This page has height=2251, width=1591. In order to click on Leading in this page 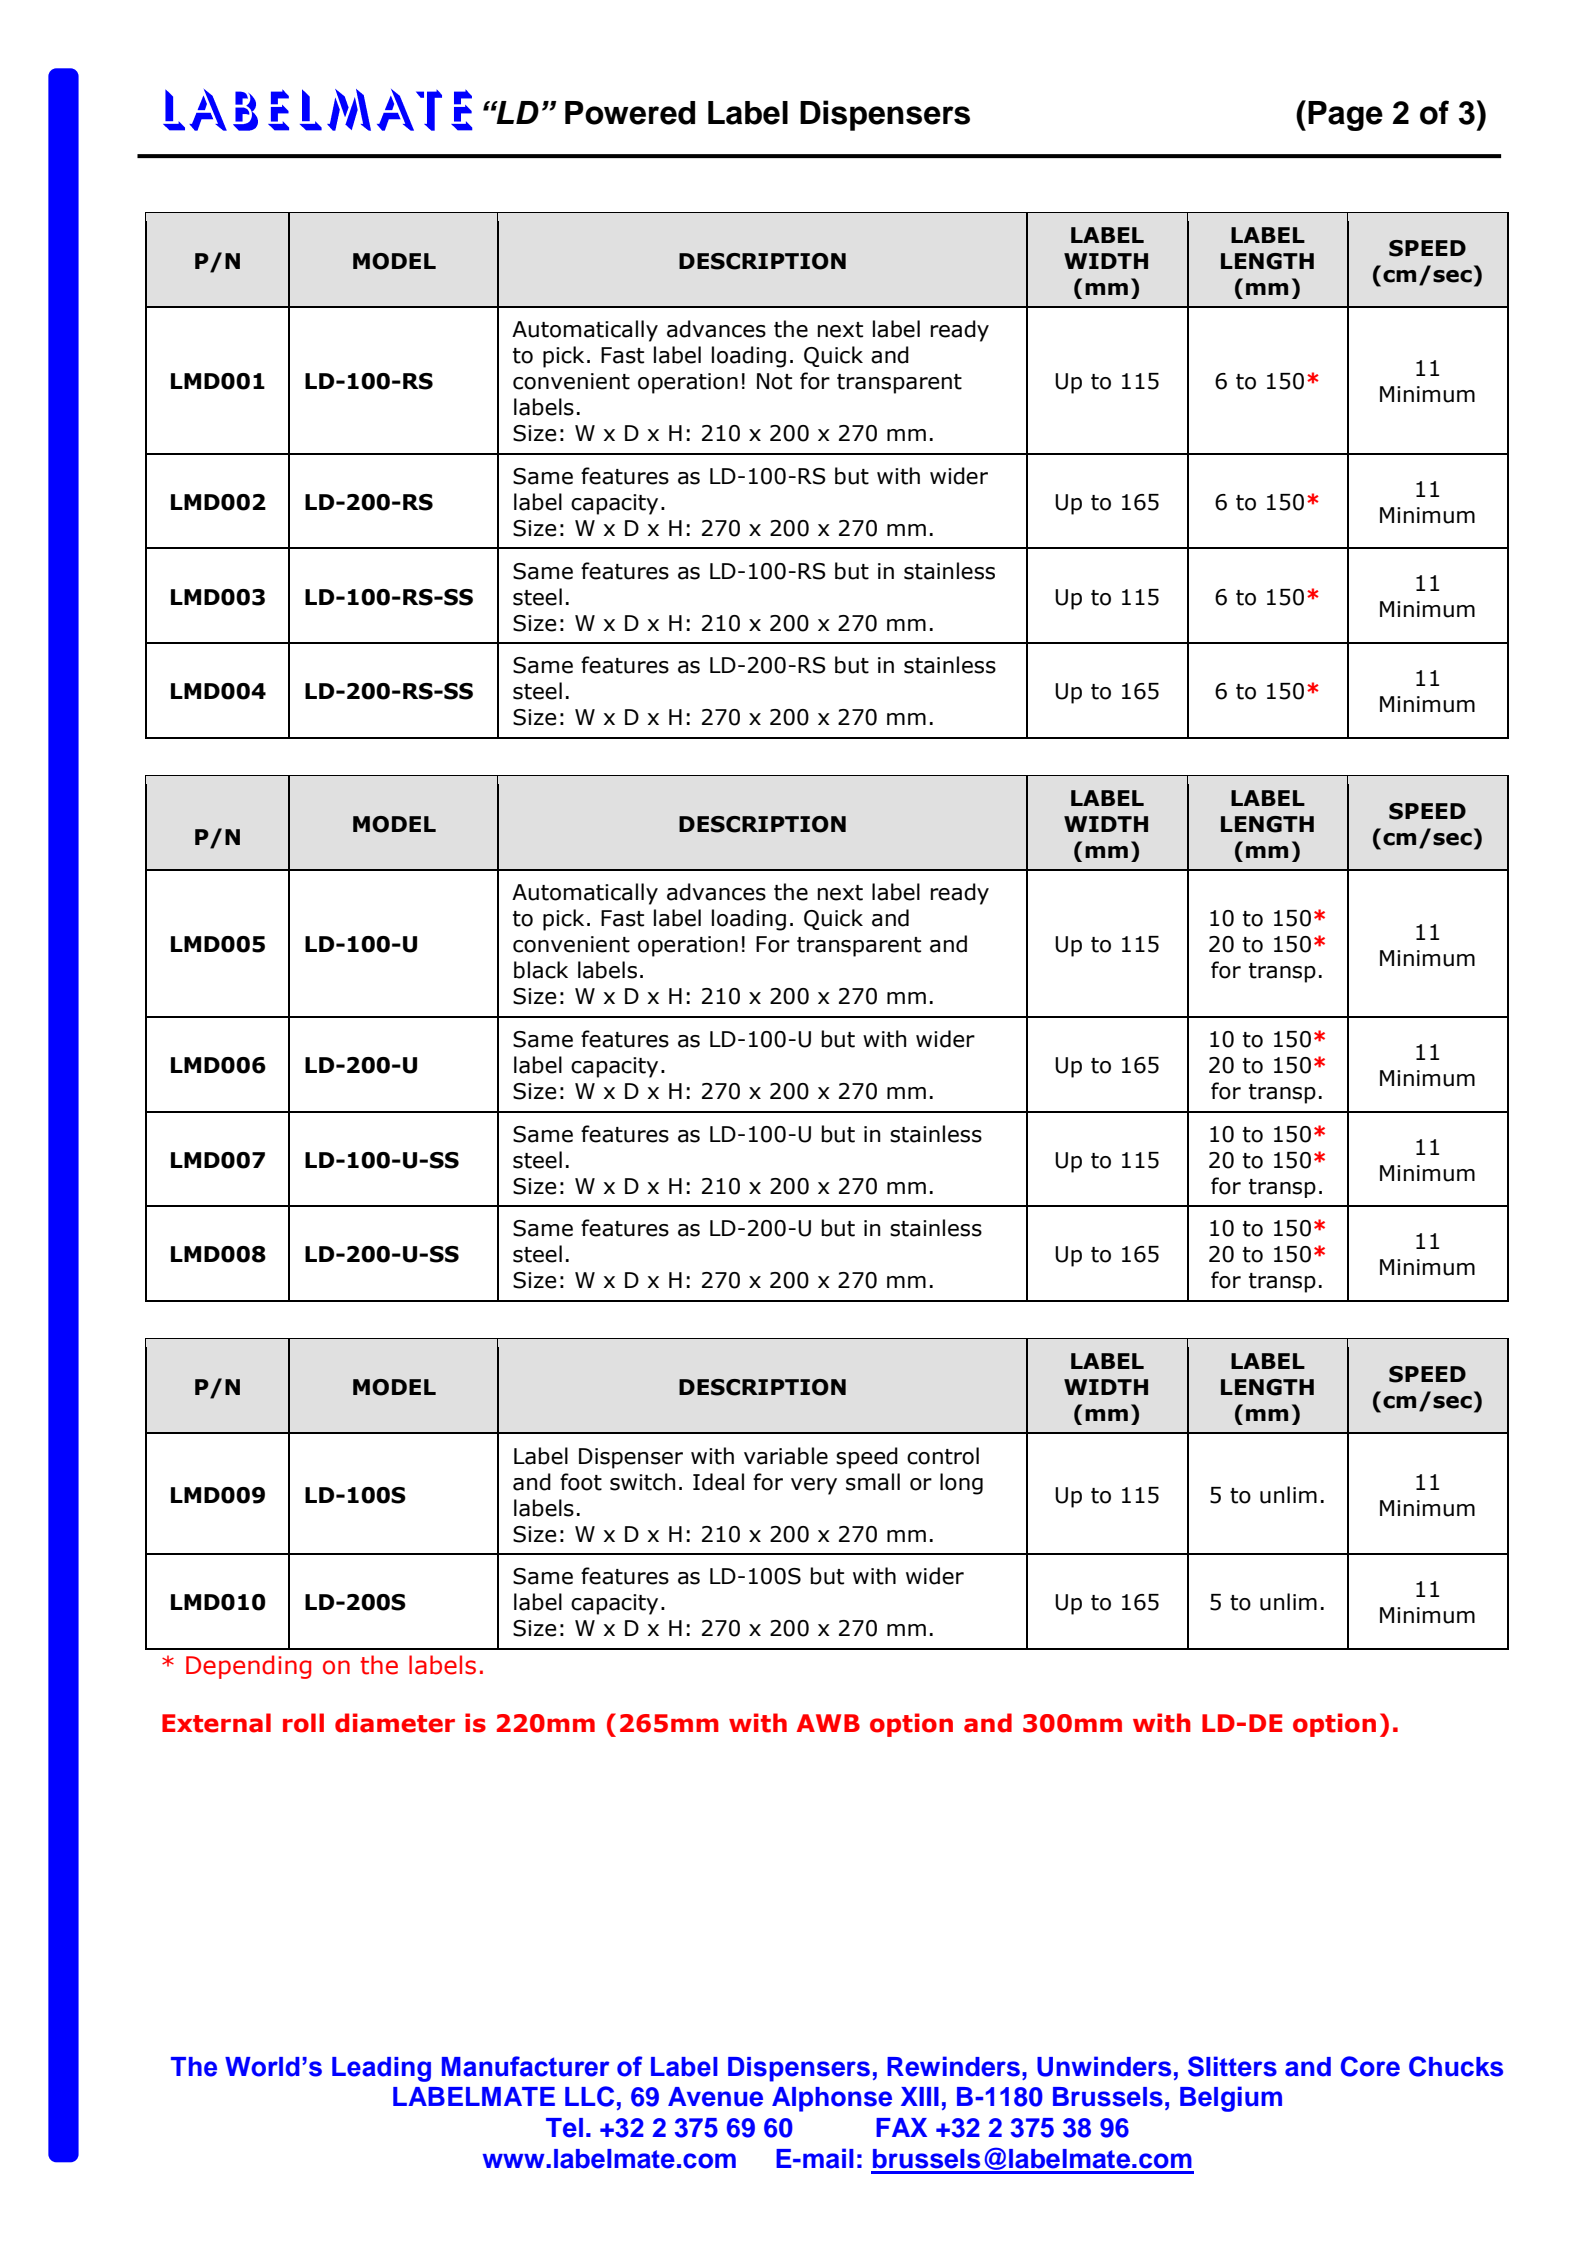, I will do `click(381, 2069)`.
